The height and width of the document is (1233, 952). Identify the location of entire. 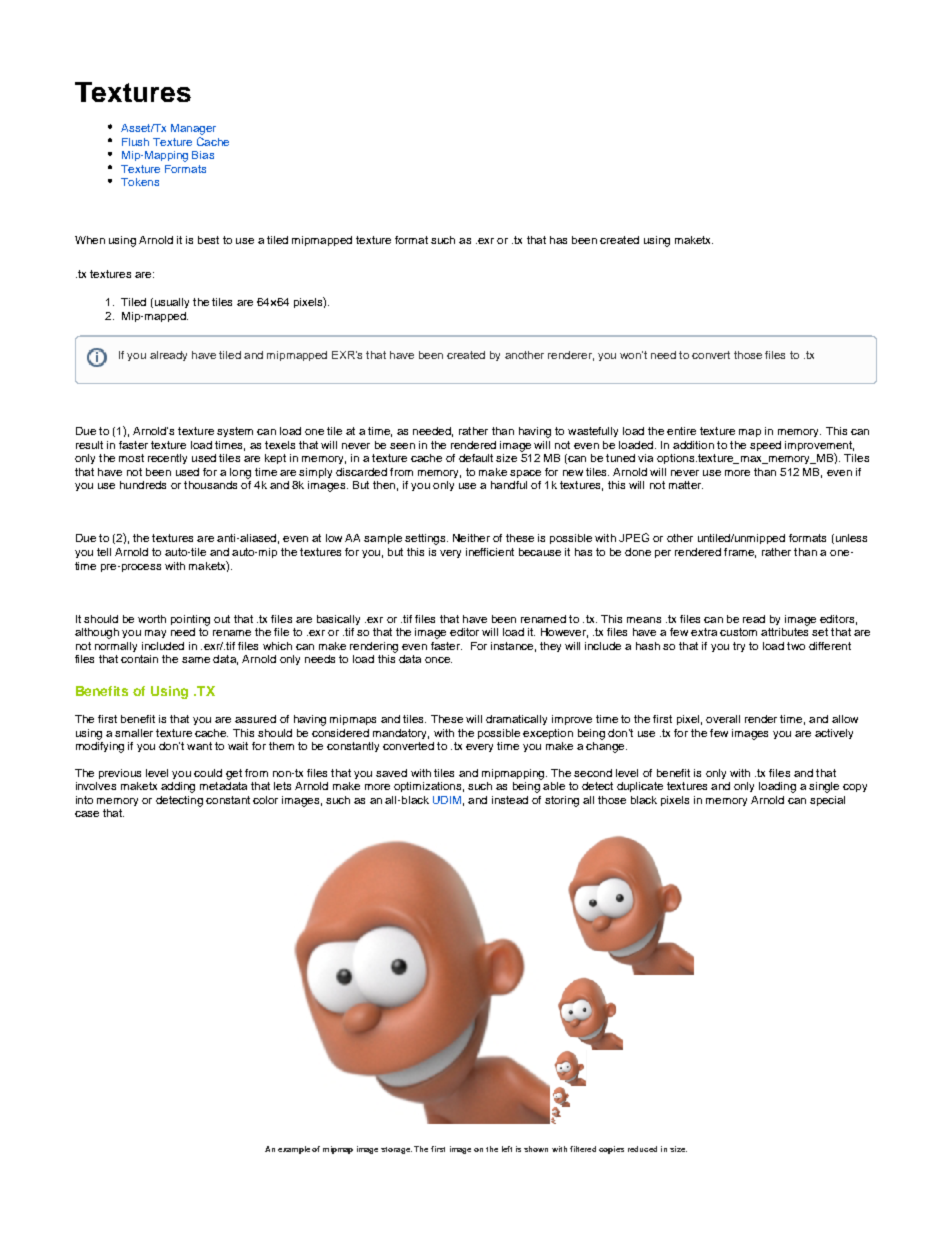
(681, 431).
